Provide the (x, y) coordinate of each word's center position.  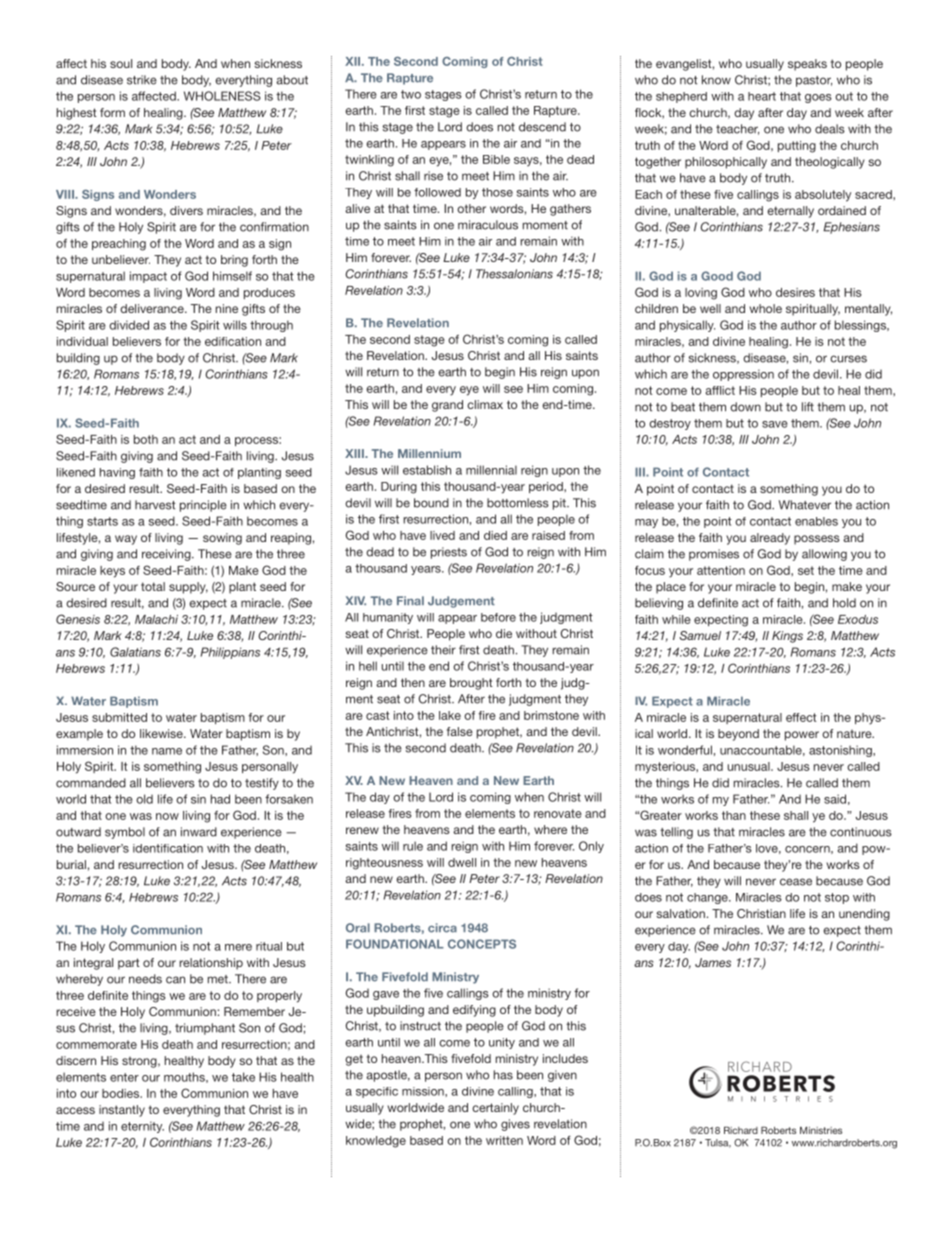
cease (796, 882)
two (411, 94)
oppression (743, 375)
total (153, 586)
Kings (787, 637)
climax (485, 404)
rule (413, 846)
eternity (142, 1127)
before (498, 617)
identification (168, 848)
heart (762, 96)
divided (129, 325)
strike (142, 80)
